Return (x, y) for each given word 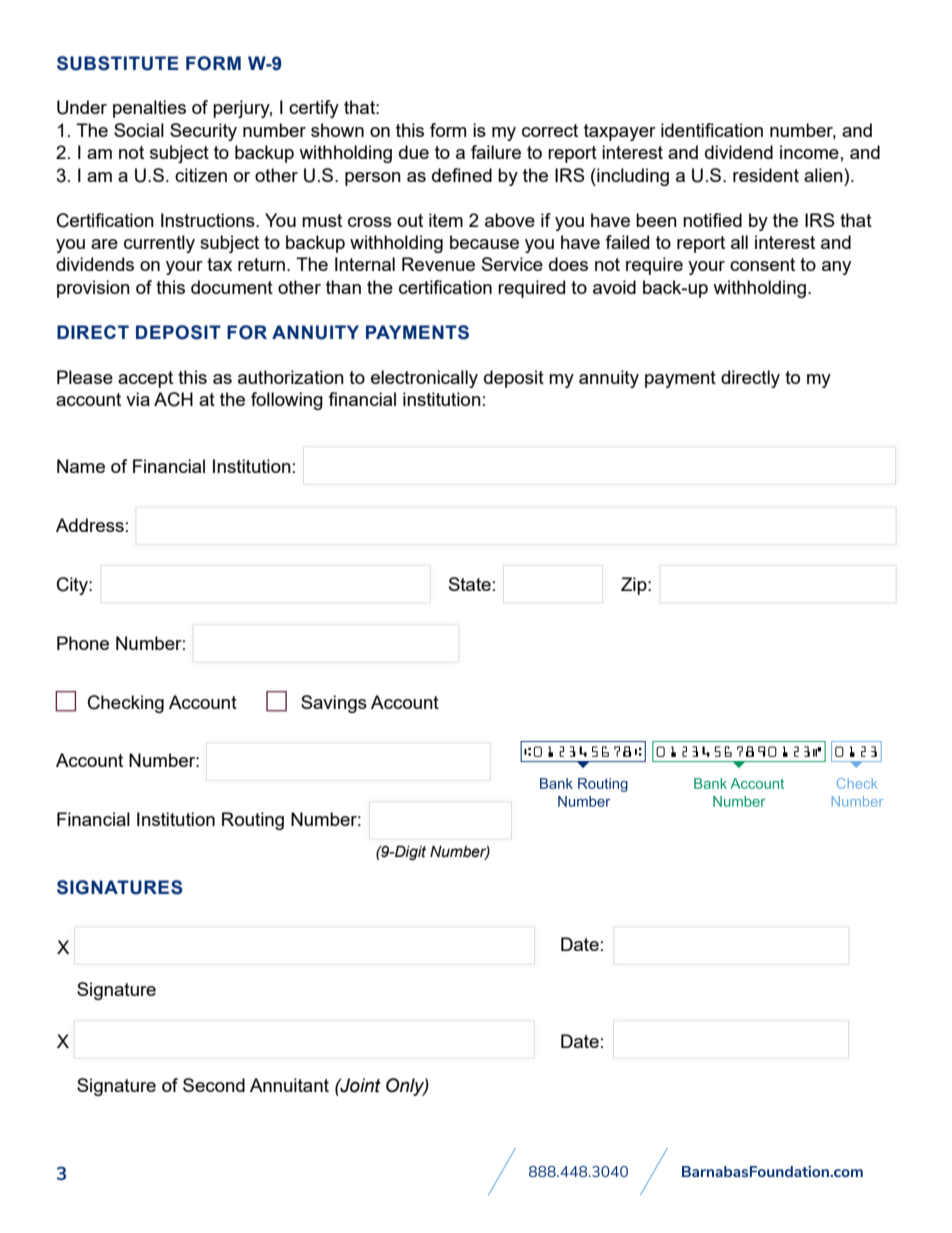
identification (712, 130)
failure (496, 152)
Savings (334, 704)
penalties (149, 109)
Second (214, 1085)
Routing (253, 821)
